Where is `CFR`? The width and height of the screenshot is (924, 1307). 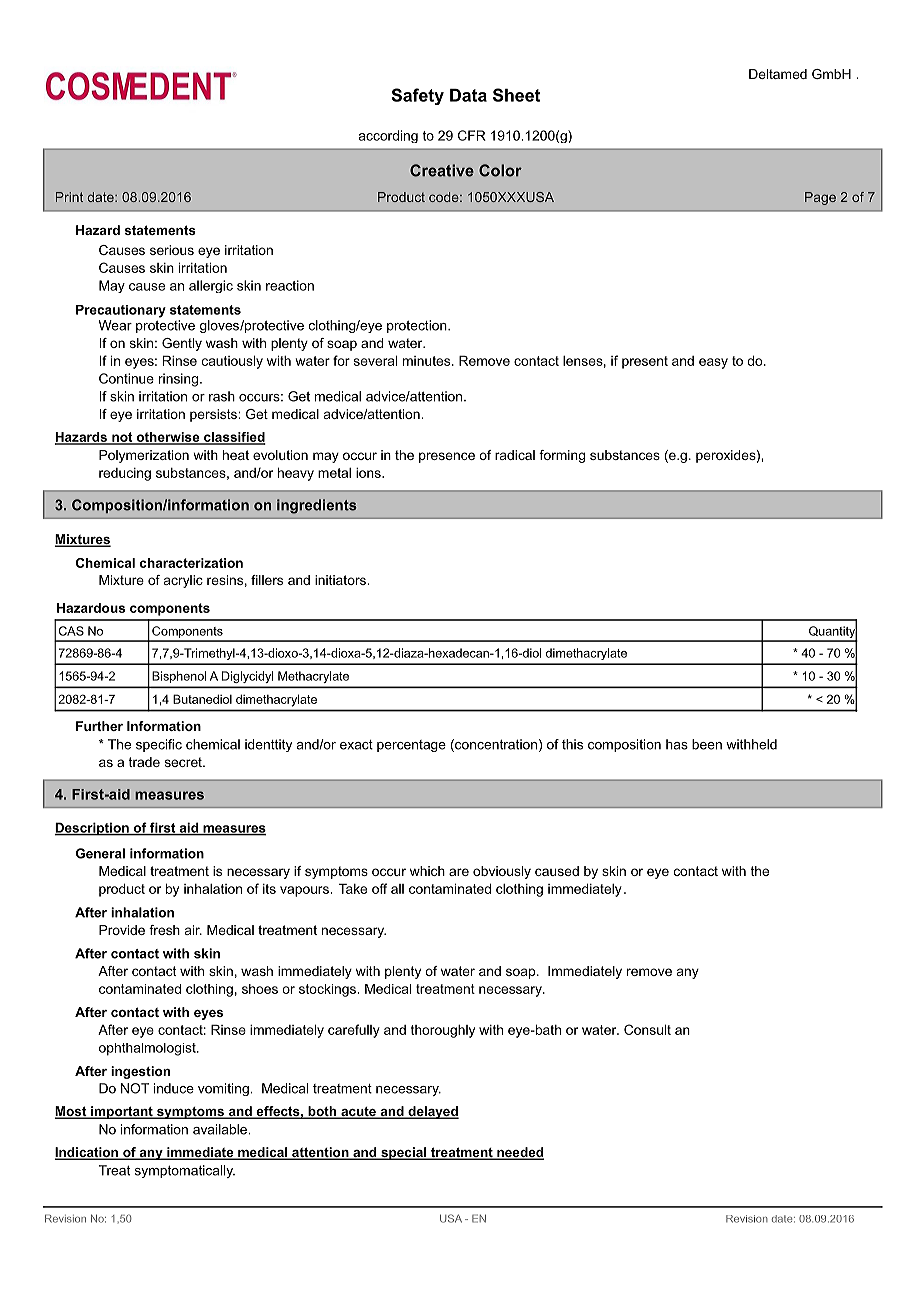
CFR is located at coordinates (472, 135).
